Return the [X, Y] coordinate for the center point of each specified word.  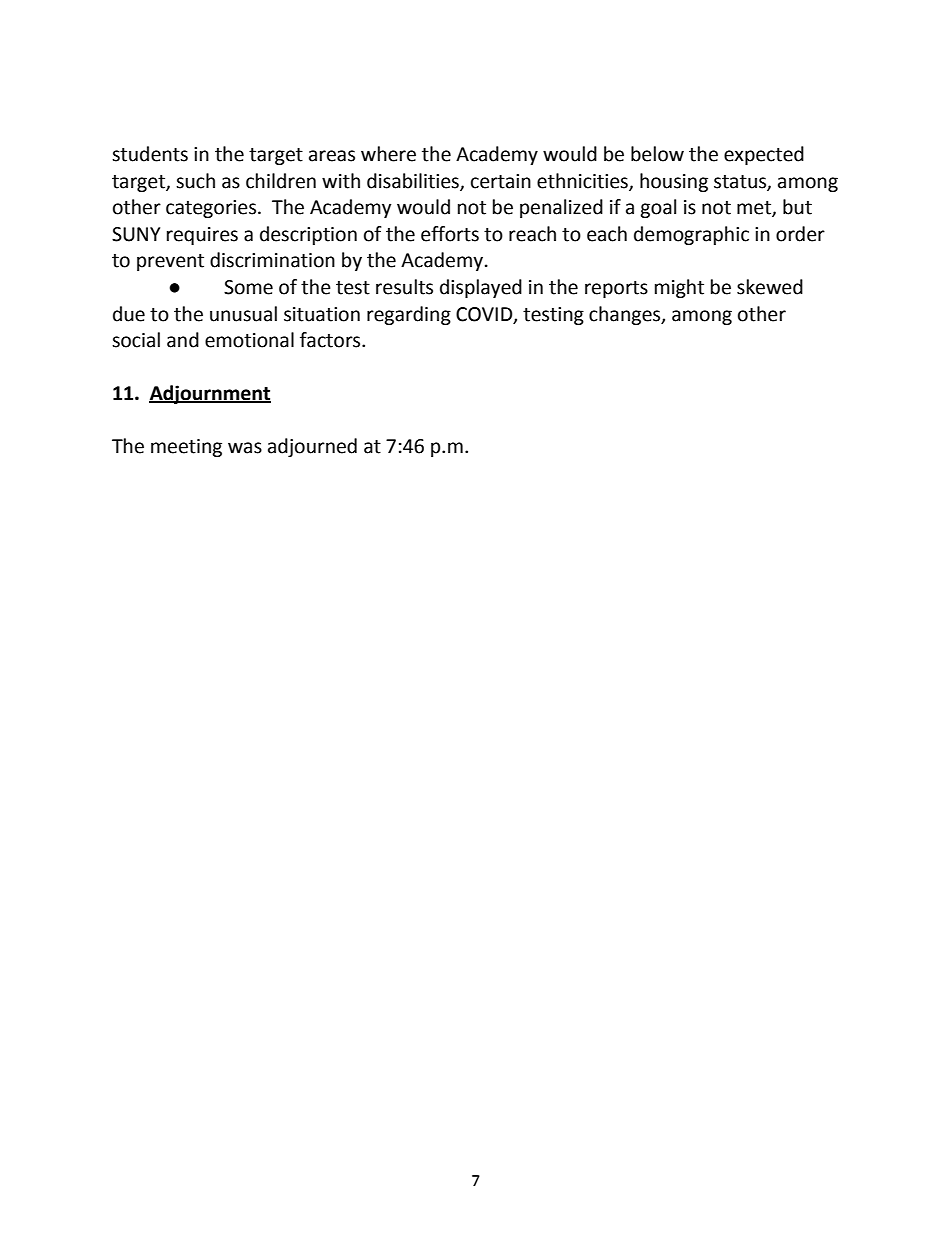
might [679, 288]
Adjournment [210, 394]
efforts [450, 234]
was [245, 448]
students [150, 154]
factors [331, 340]
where [388, 154]
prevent [170, 262]
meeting [186, 448]
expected [764, 155]
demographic [691, 235]
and [183, 340]
